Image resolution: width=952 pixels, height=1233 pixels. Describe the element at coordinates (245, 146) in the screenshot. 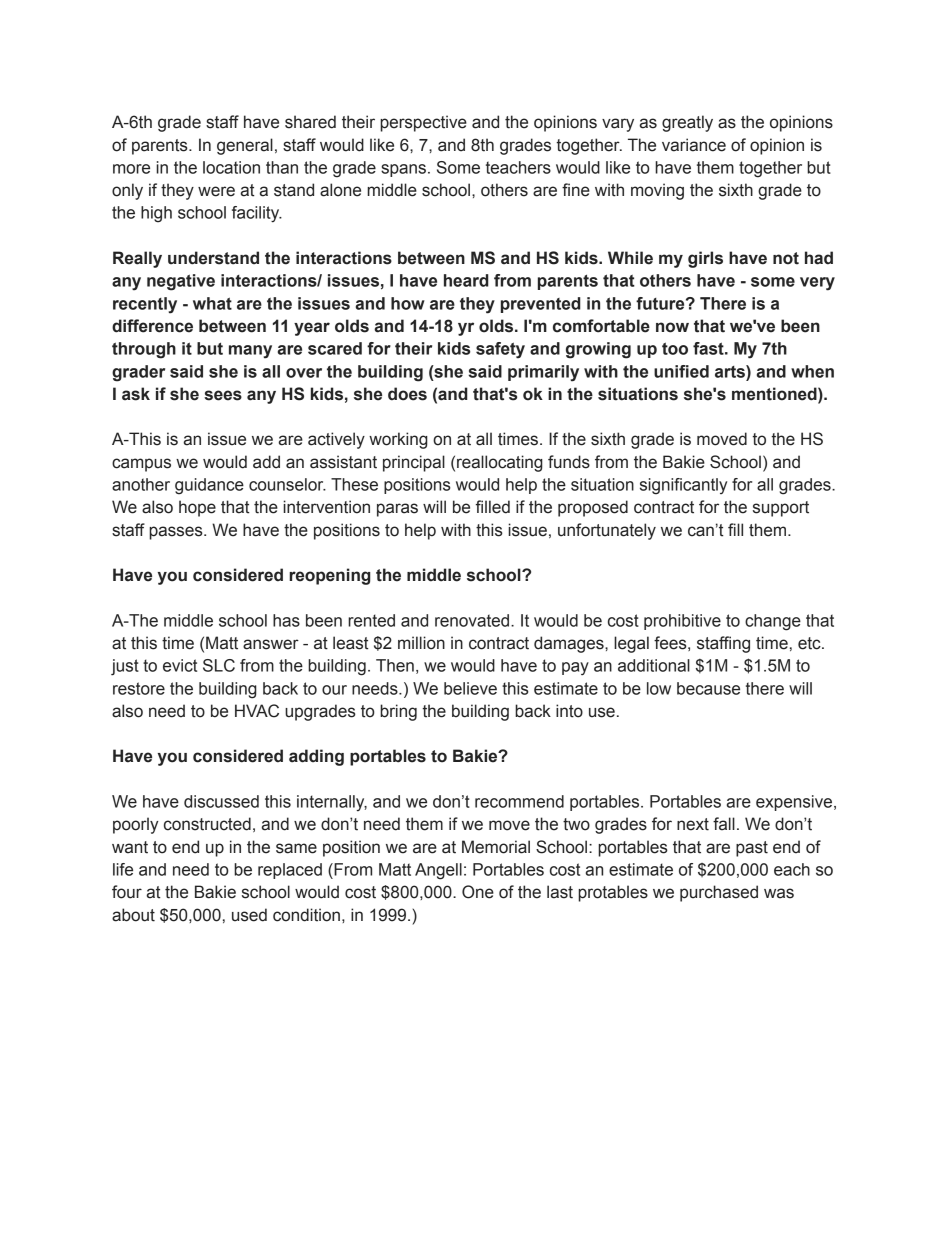

I see `general` at that location.
